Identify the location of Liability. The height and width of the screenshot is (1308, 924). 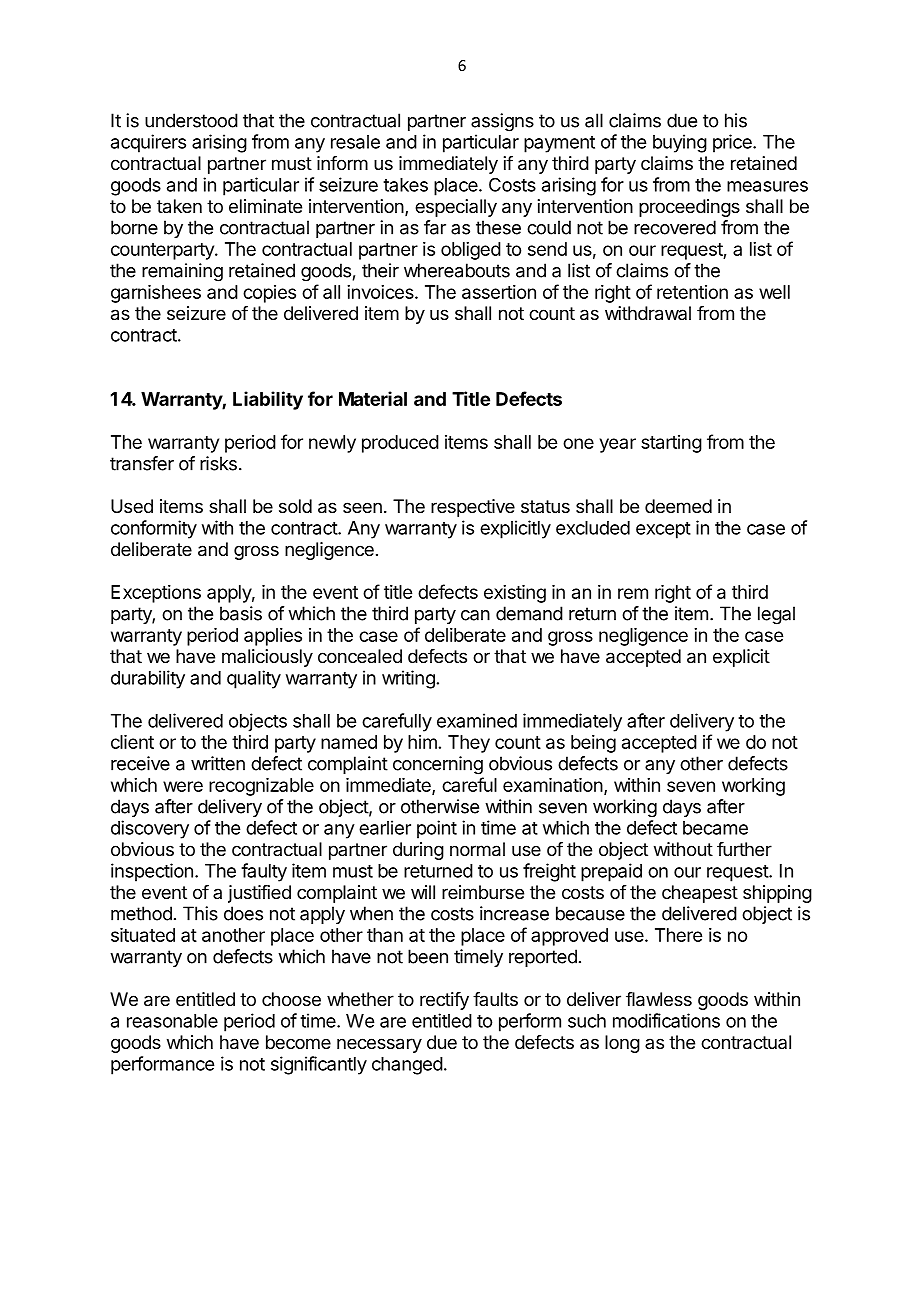
(268, 400).
